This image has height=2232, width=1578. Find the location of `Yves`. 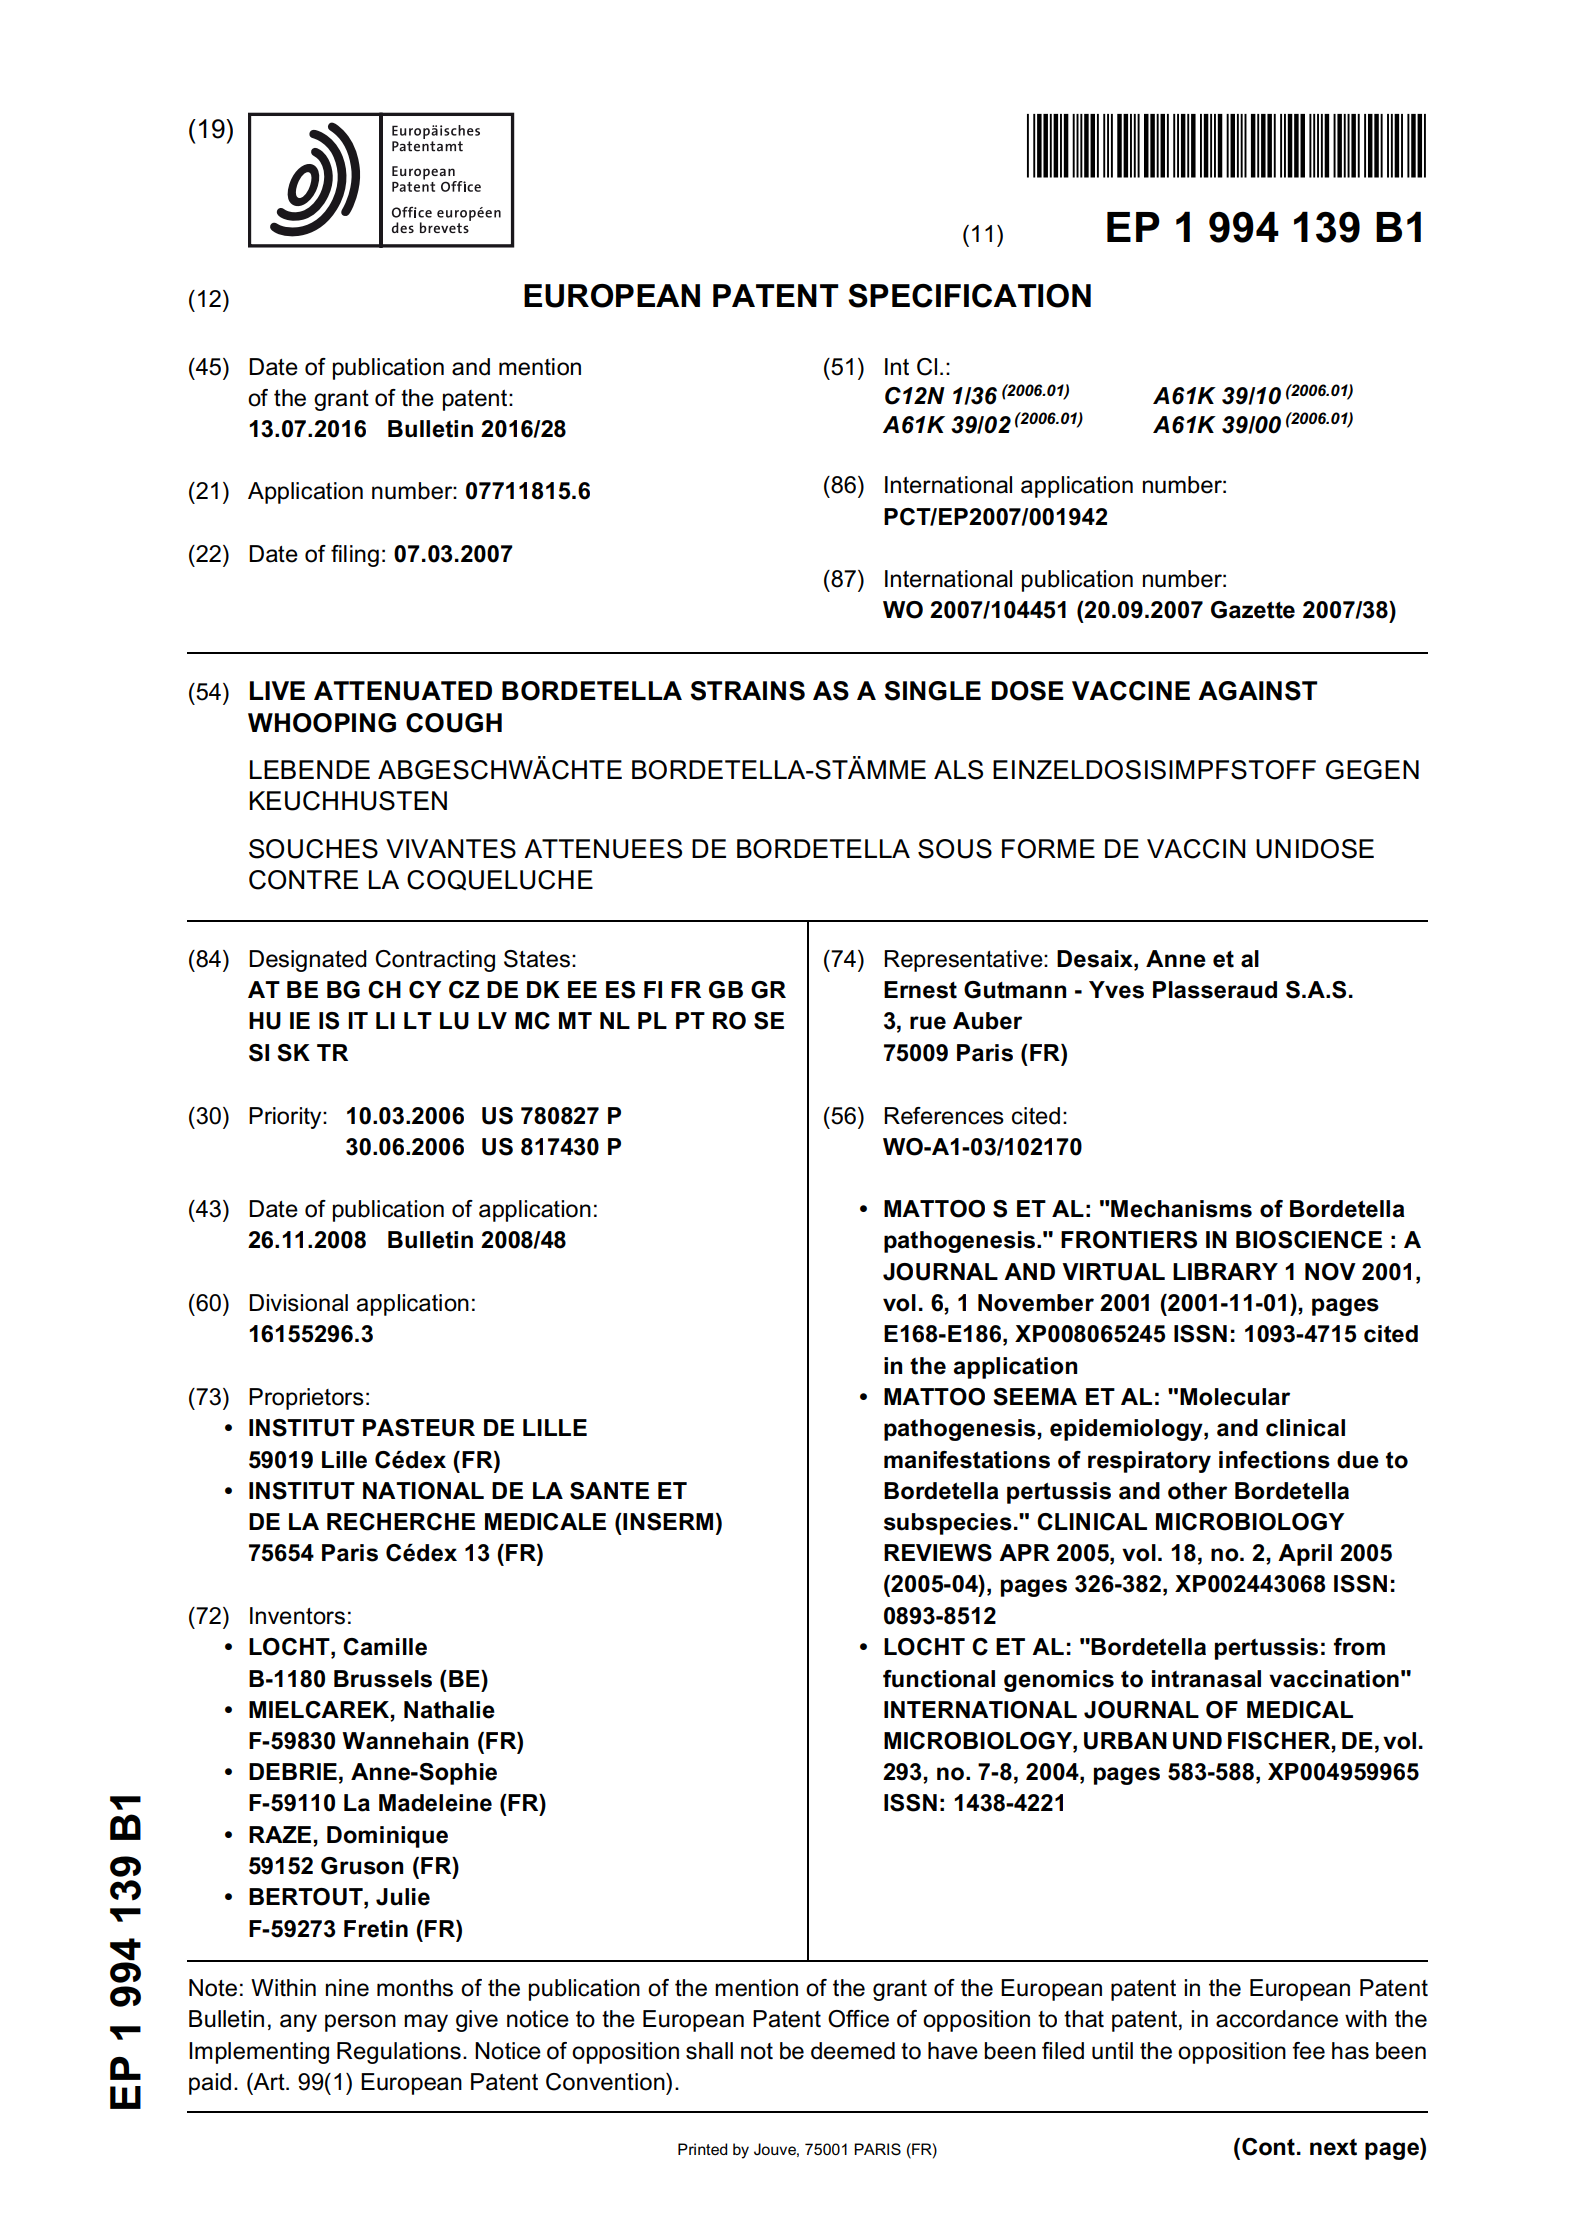

Yves is located at coordinates (1116, 990).
